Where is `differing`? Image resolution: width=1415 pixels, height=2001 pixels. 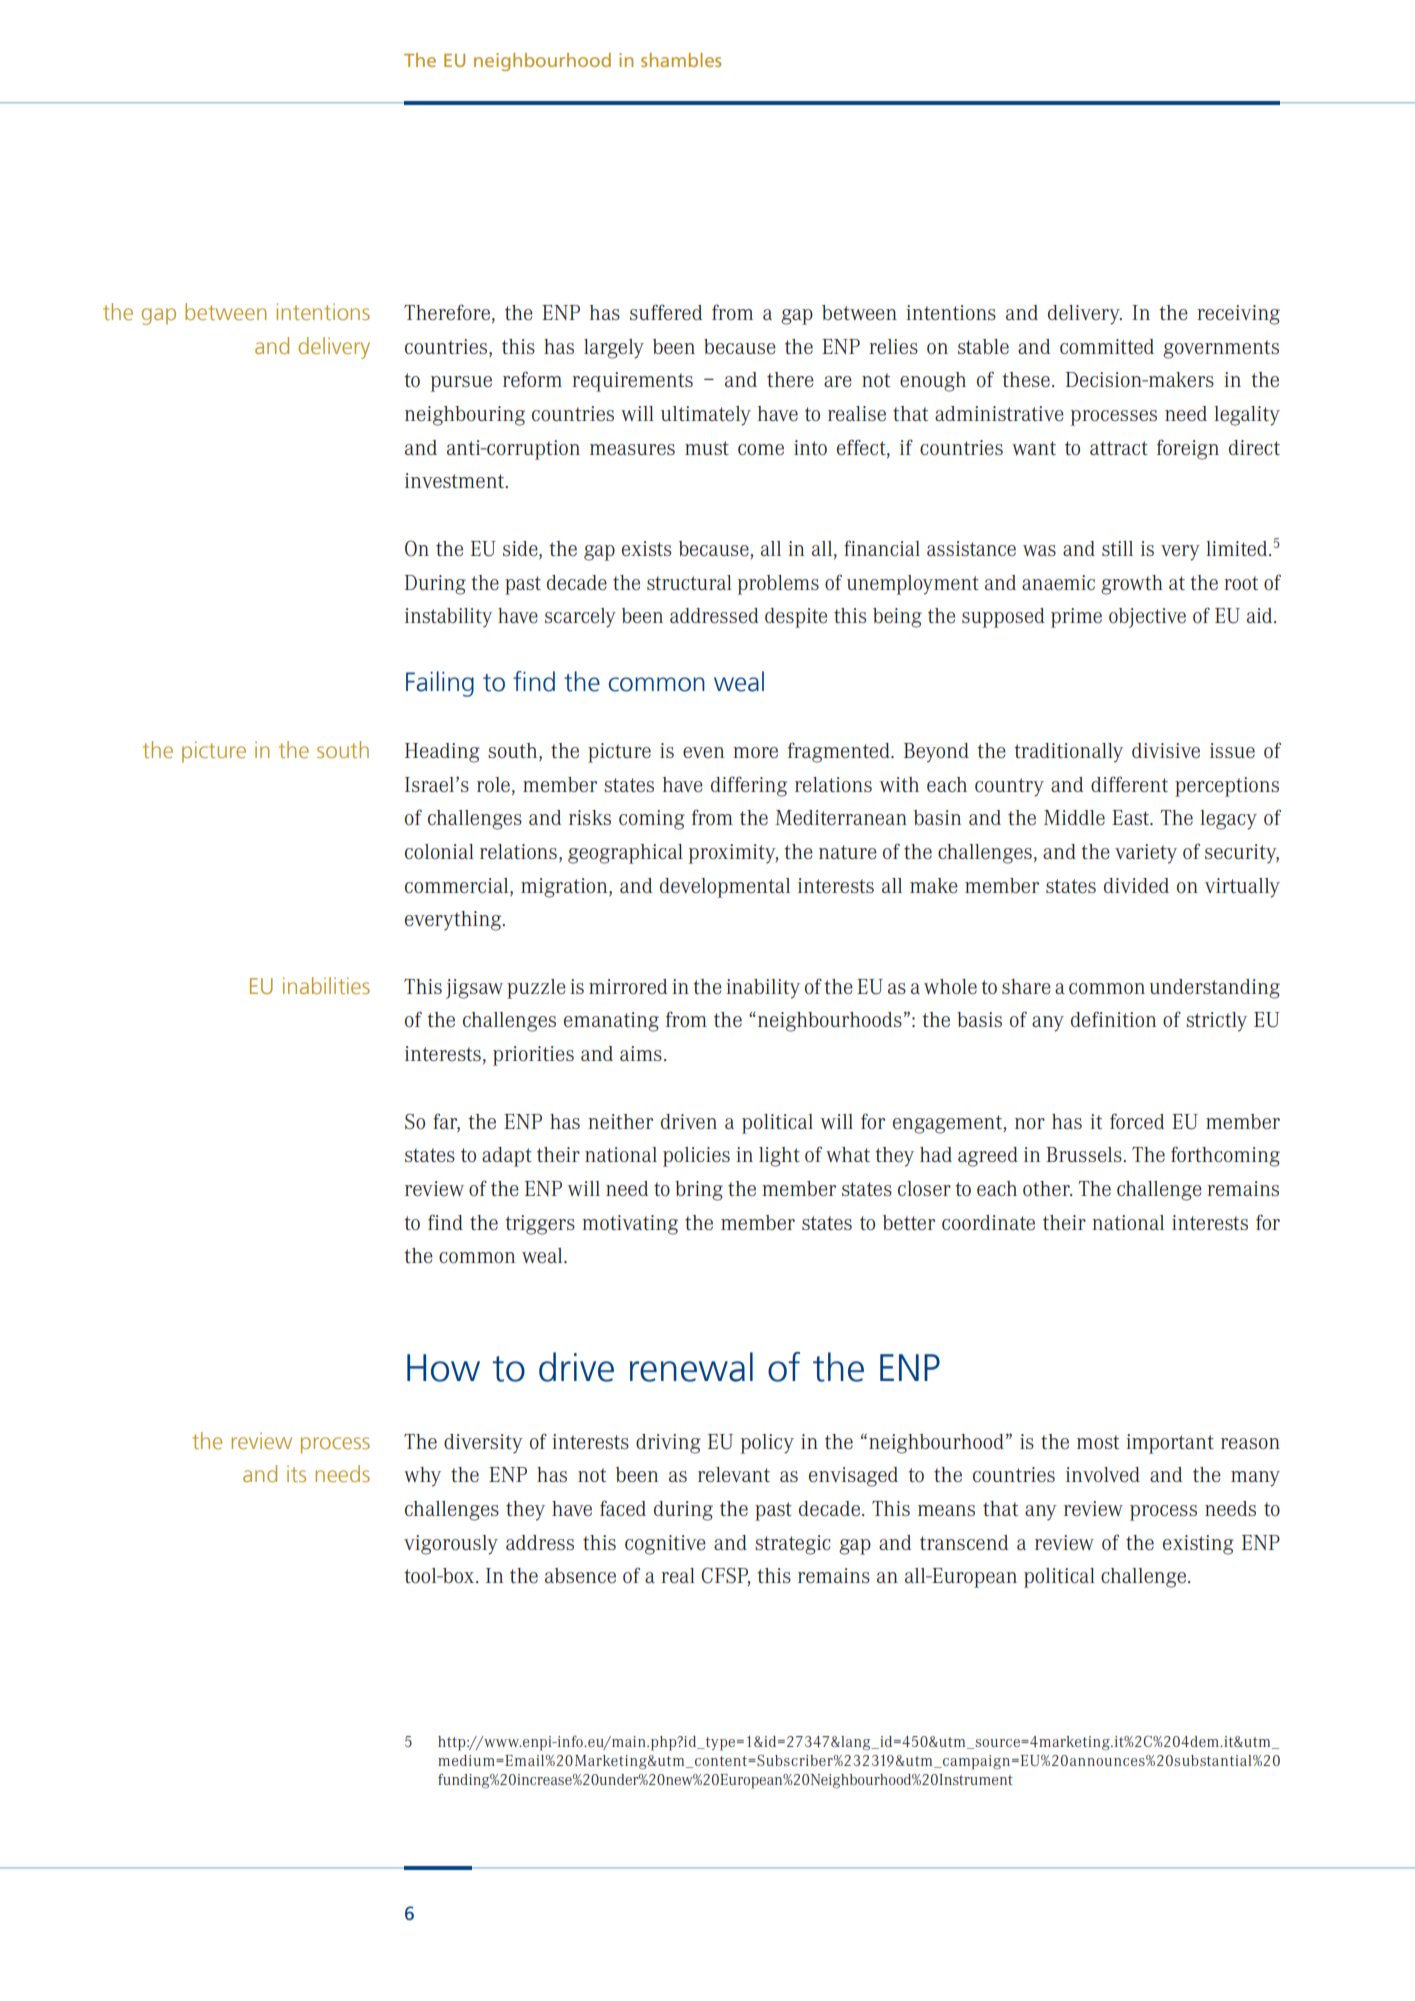
differing is located at coordinates (749, 786).
